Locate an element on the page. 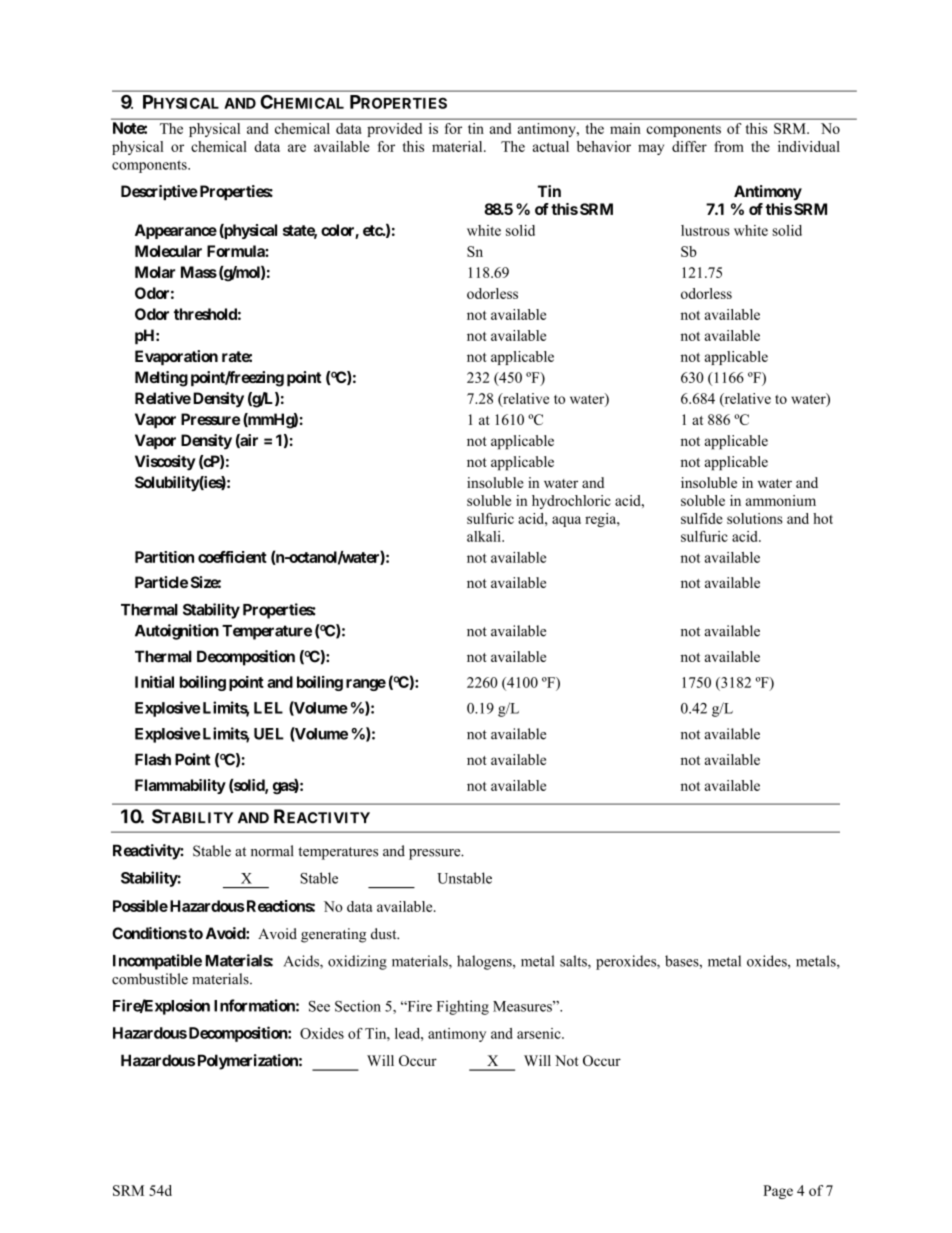 The image size is (952, 1233). See is located at coordinates (319, 1006).
